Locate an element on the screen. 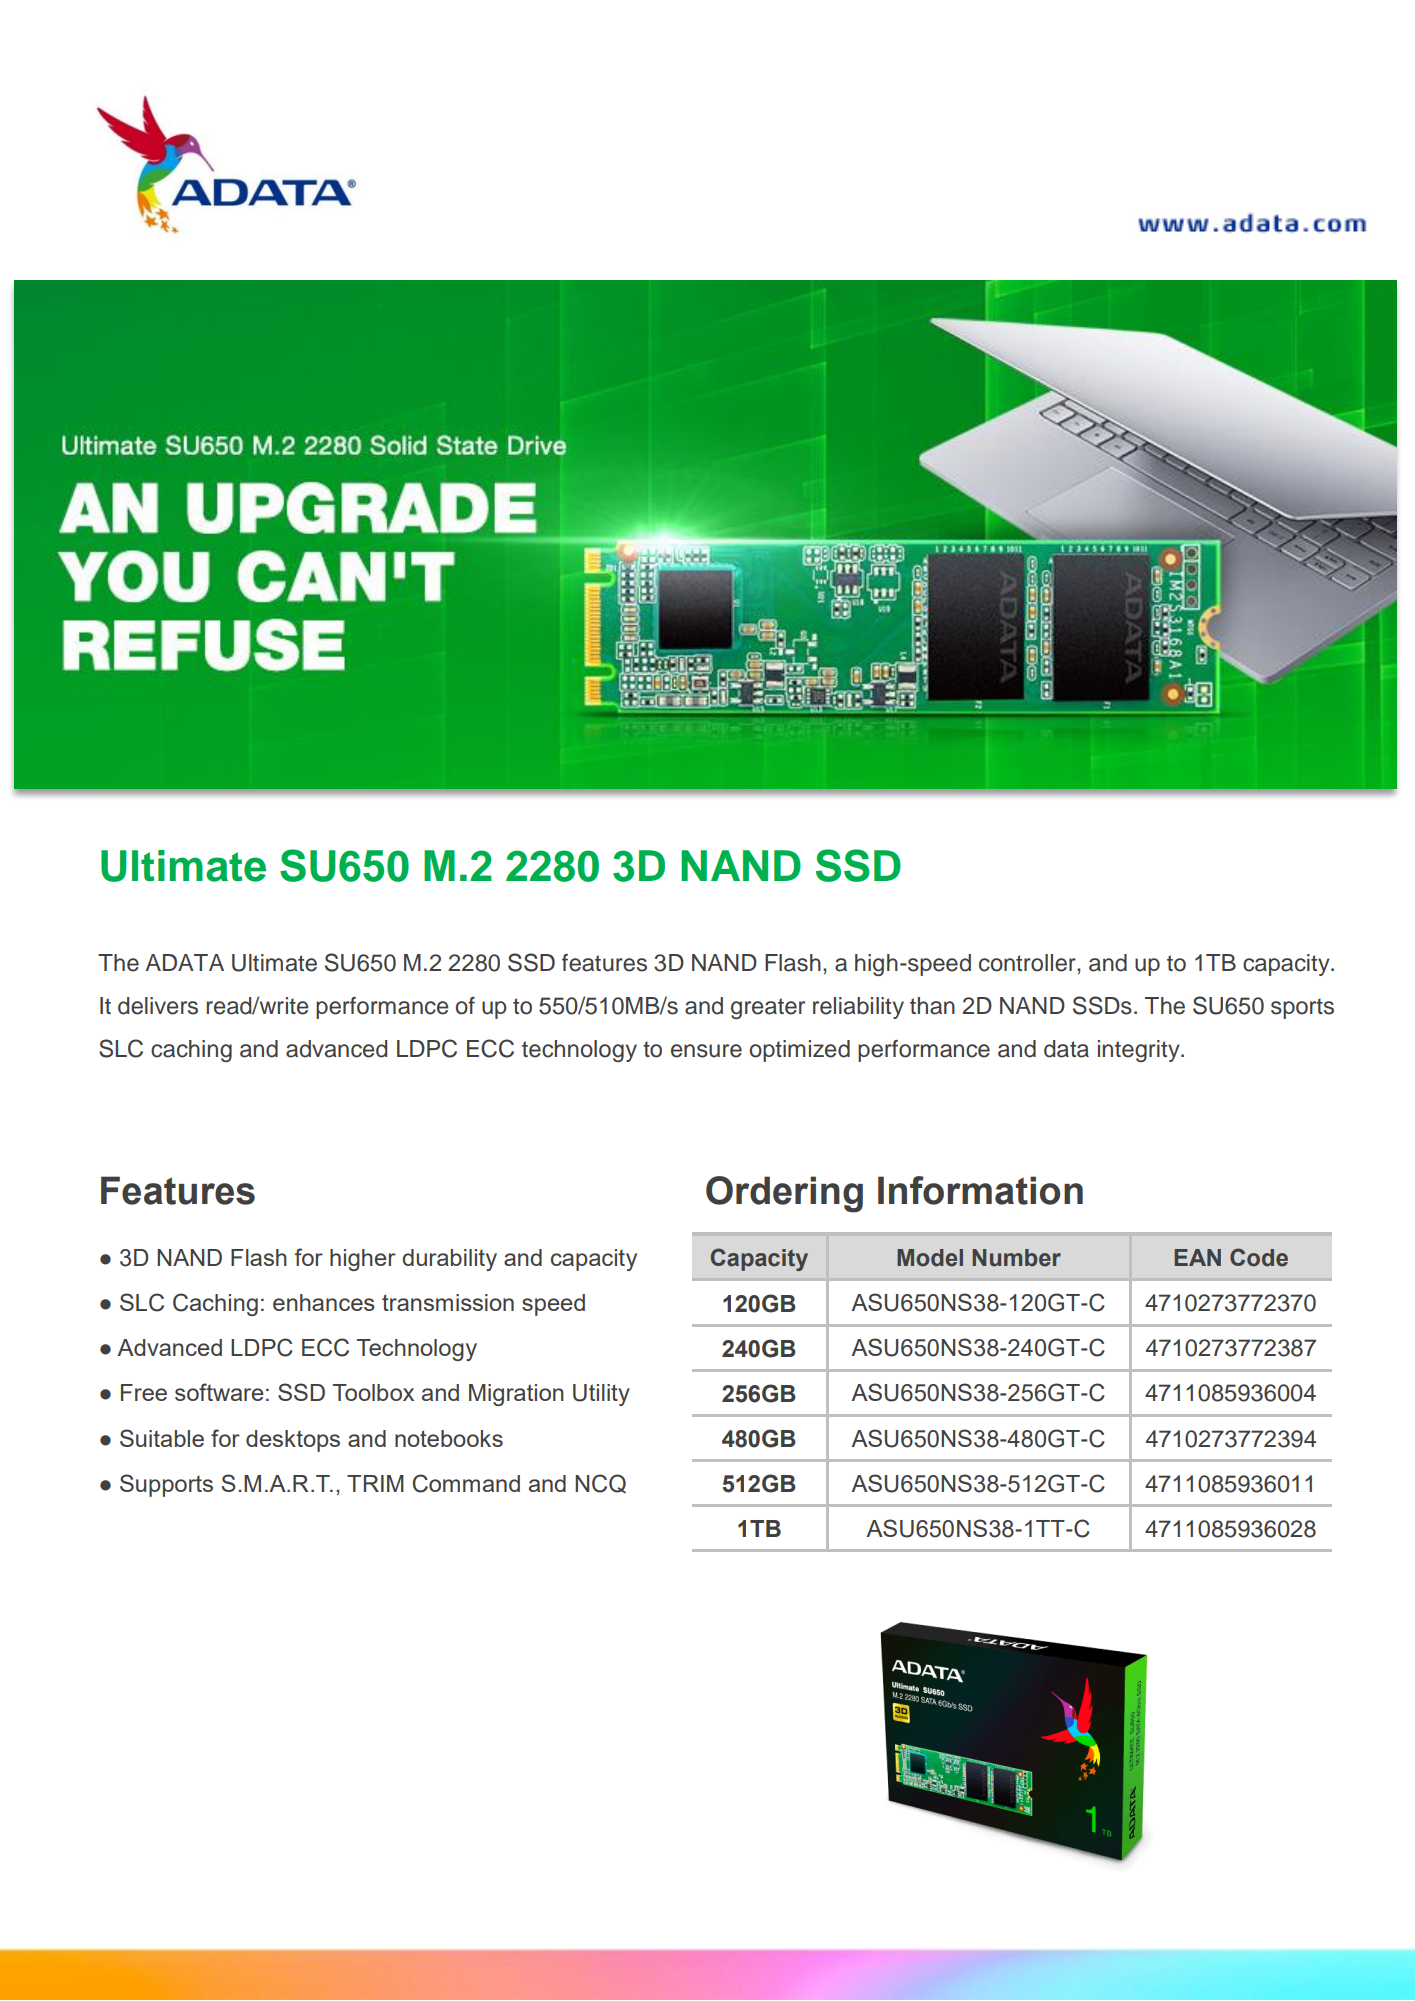  Utility is located at coordinates (601, 1395).
